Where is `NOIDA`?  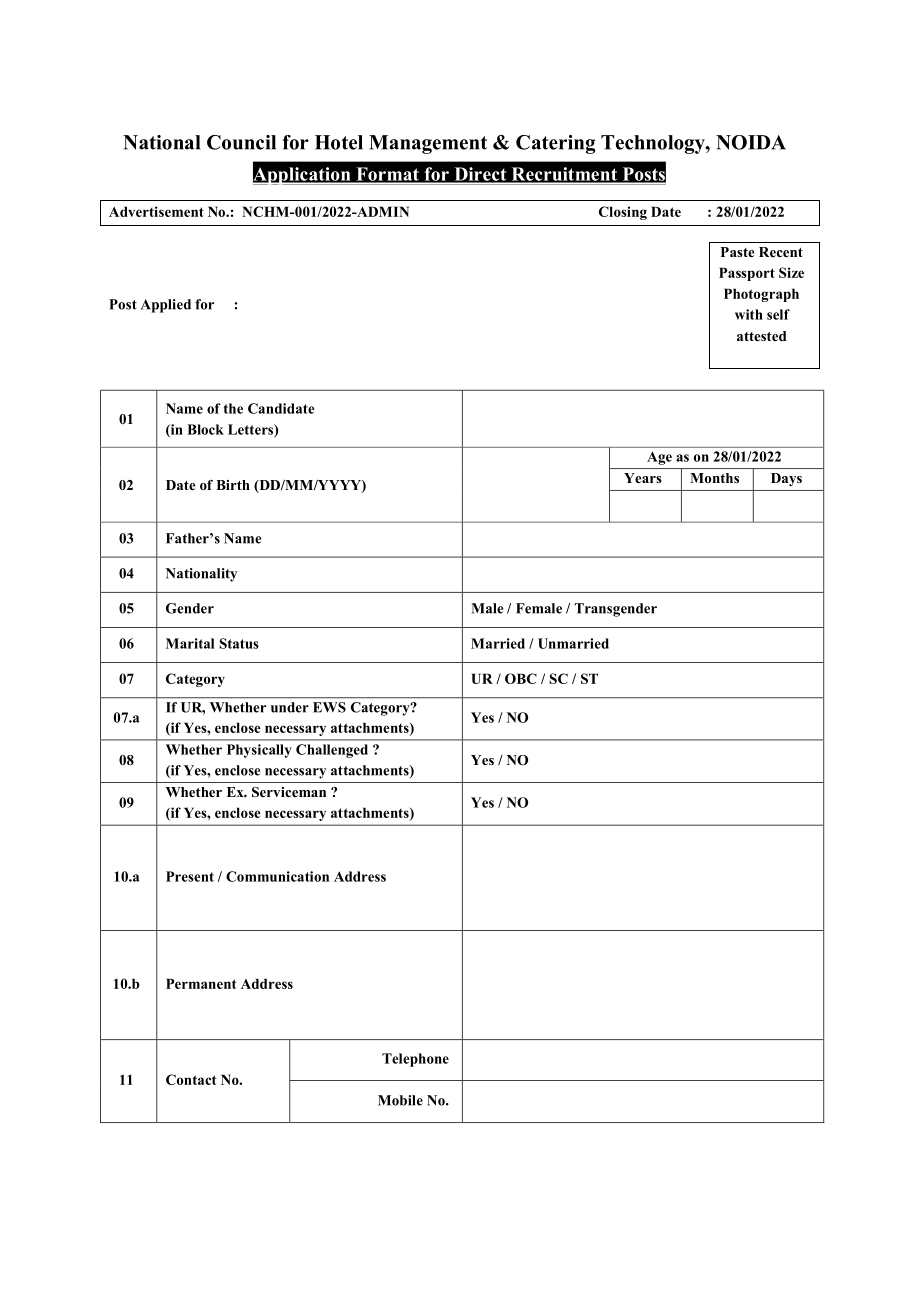
NOIDA is located at coordinates (751, 142).
